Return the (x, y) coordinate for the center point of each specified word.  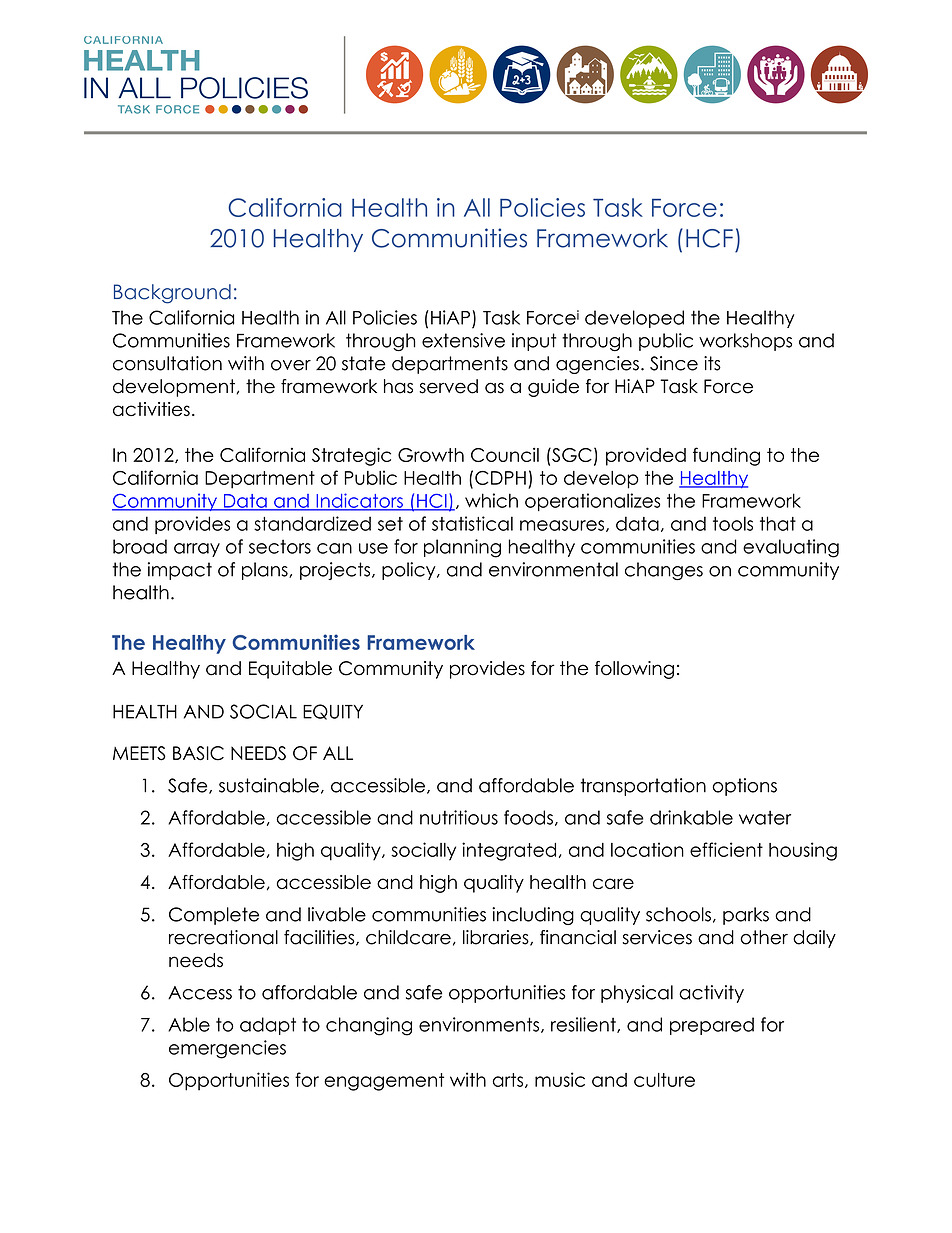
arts (508, 1080)
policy (410, 571)
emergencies (227, 1049)
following (634, 670)
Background (172, 294)
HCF (709, 238)
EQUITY (333, 712)
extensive (463, 340)
